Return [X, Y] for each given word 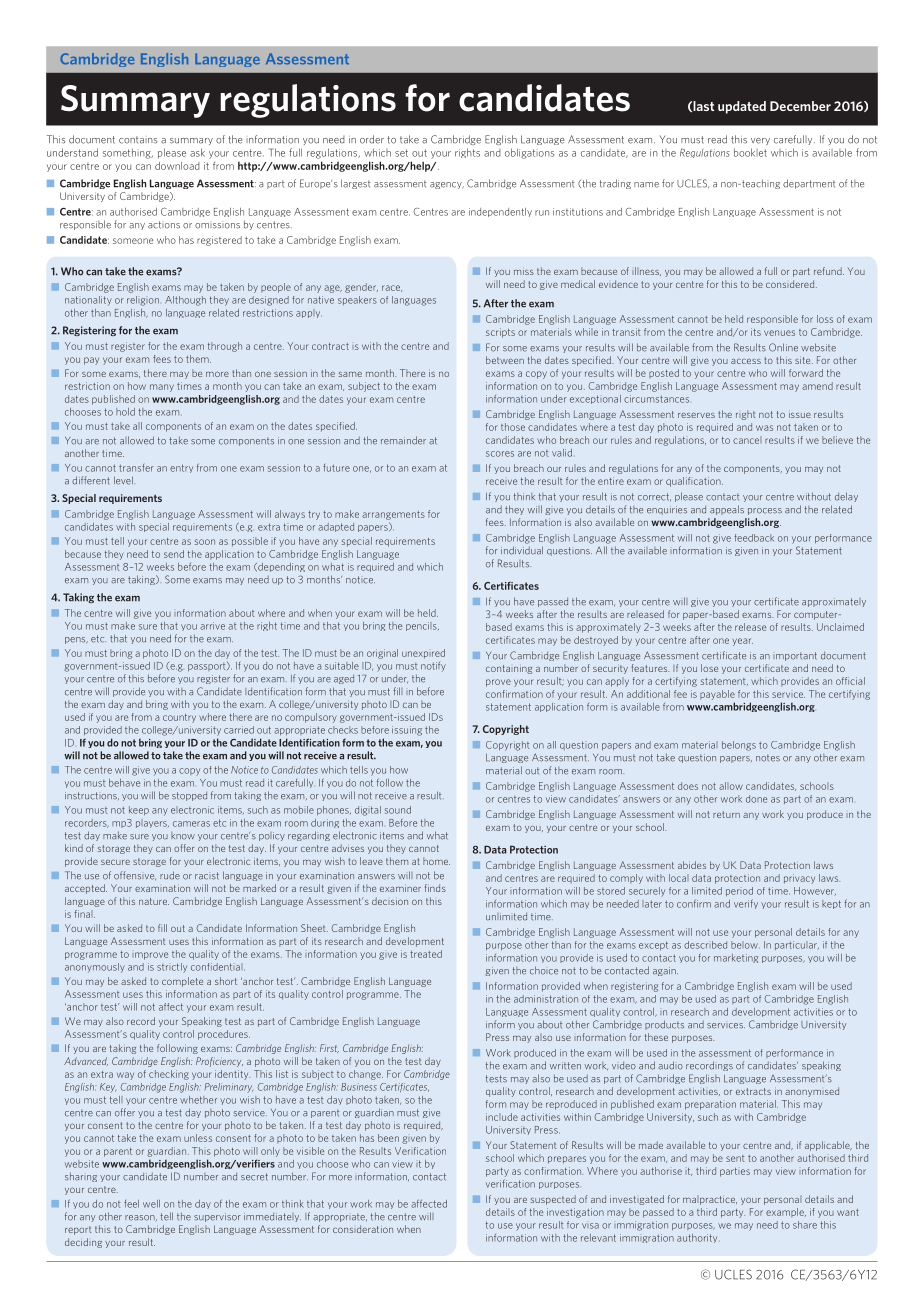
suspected [553, 1200]
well [151, 1204]
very [760, 141]
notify [433, 667]
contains [138, 140]
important [795, 656]
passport [208, 666]
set [401, 153]
